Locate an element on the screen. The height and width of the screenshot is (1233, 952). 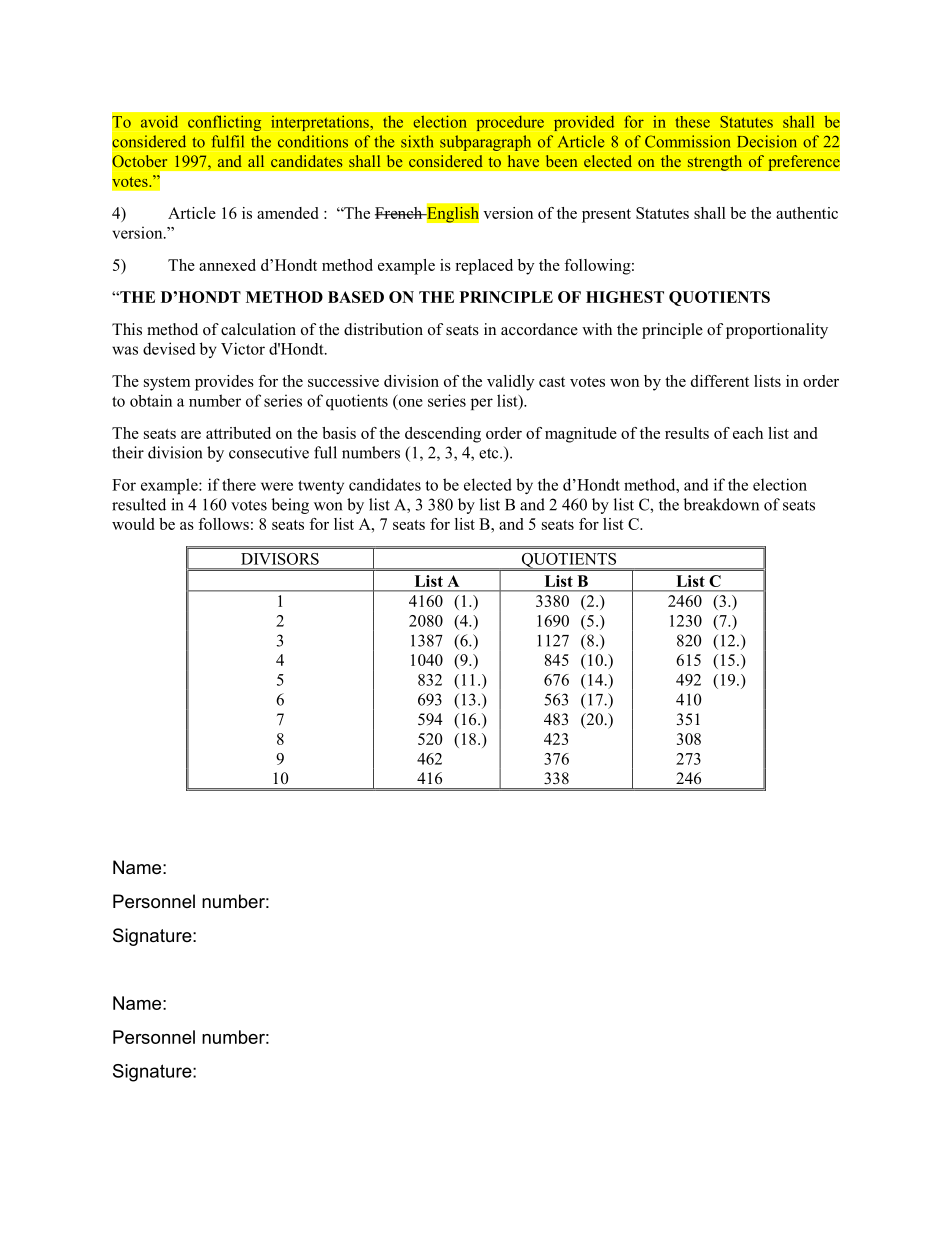
follows is located at coordinates (223, 524).
